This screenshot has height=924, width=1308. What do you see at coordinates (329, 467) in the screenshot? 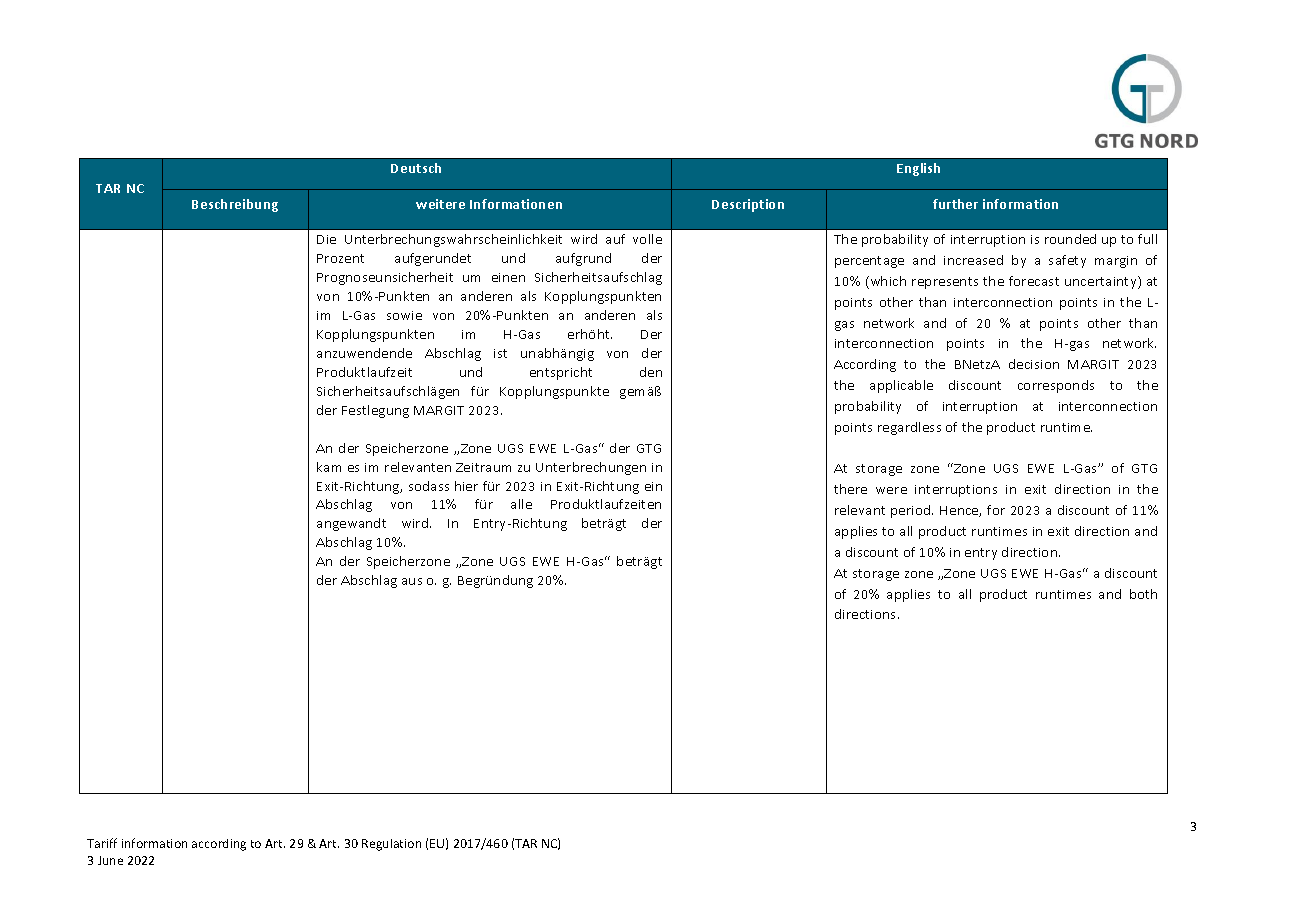
I see `kam` at bounding box center [329, 467].
